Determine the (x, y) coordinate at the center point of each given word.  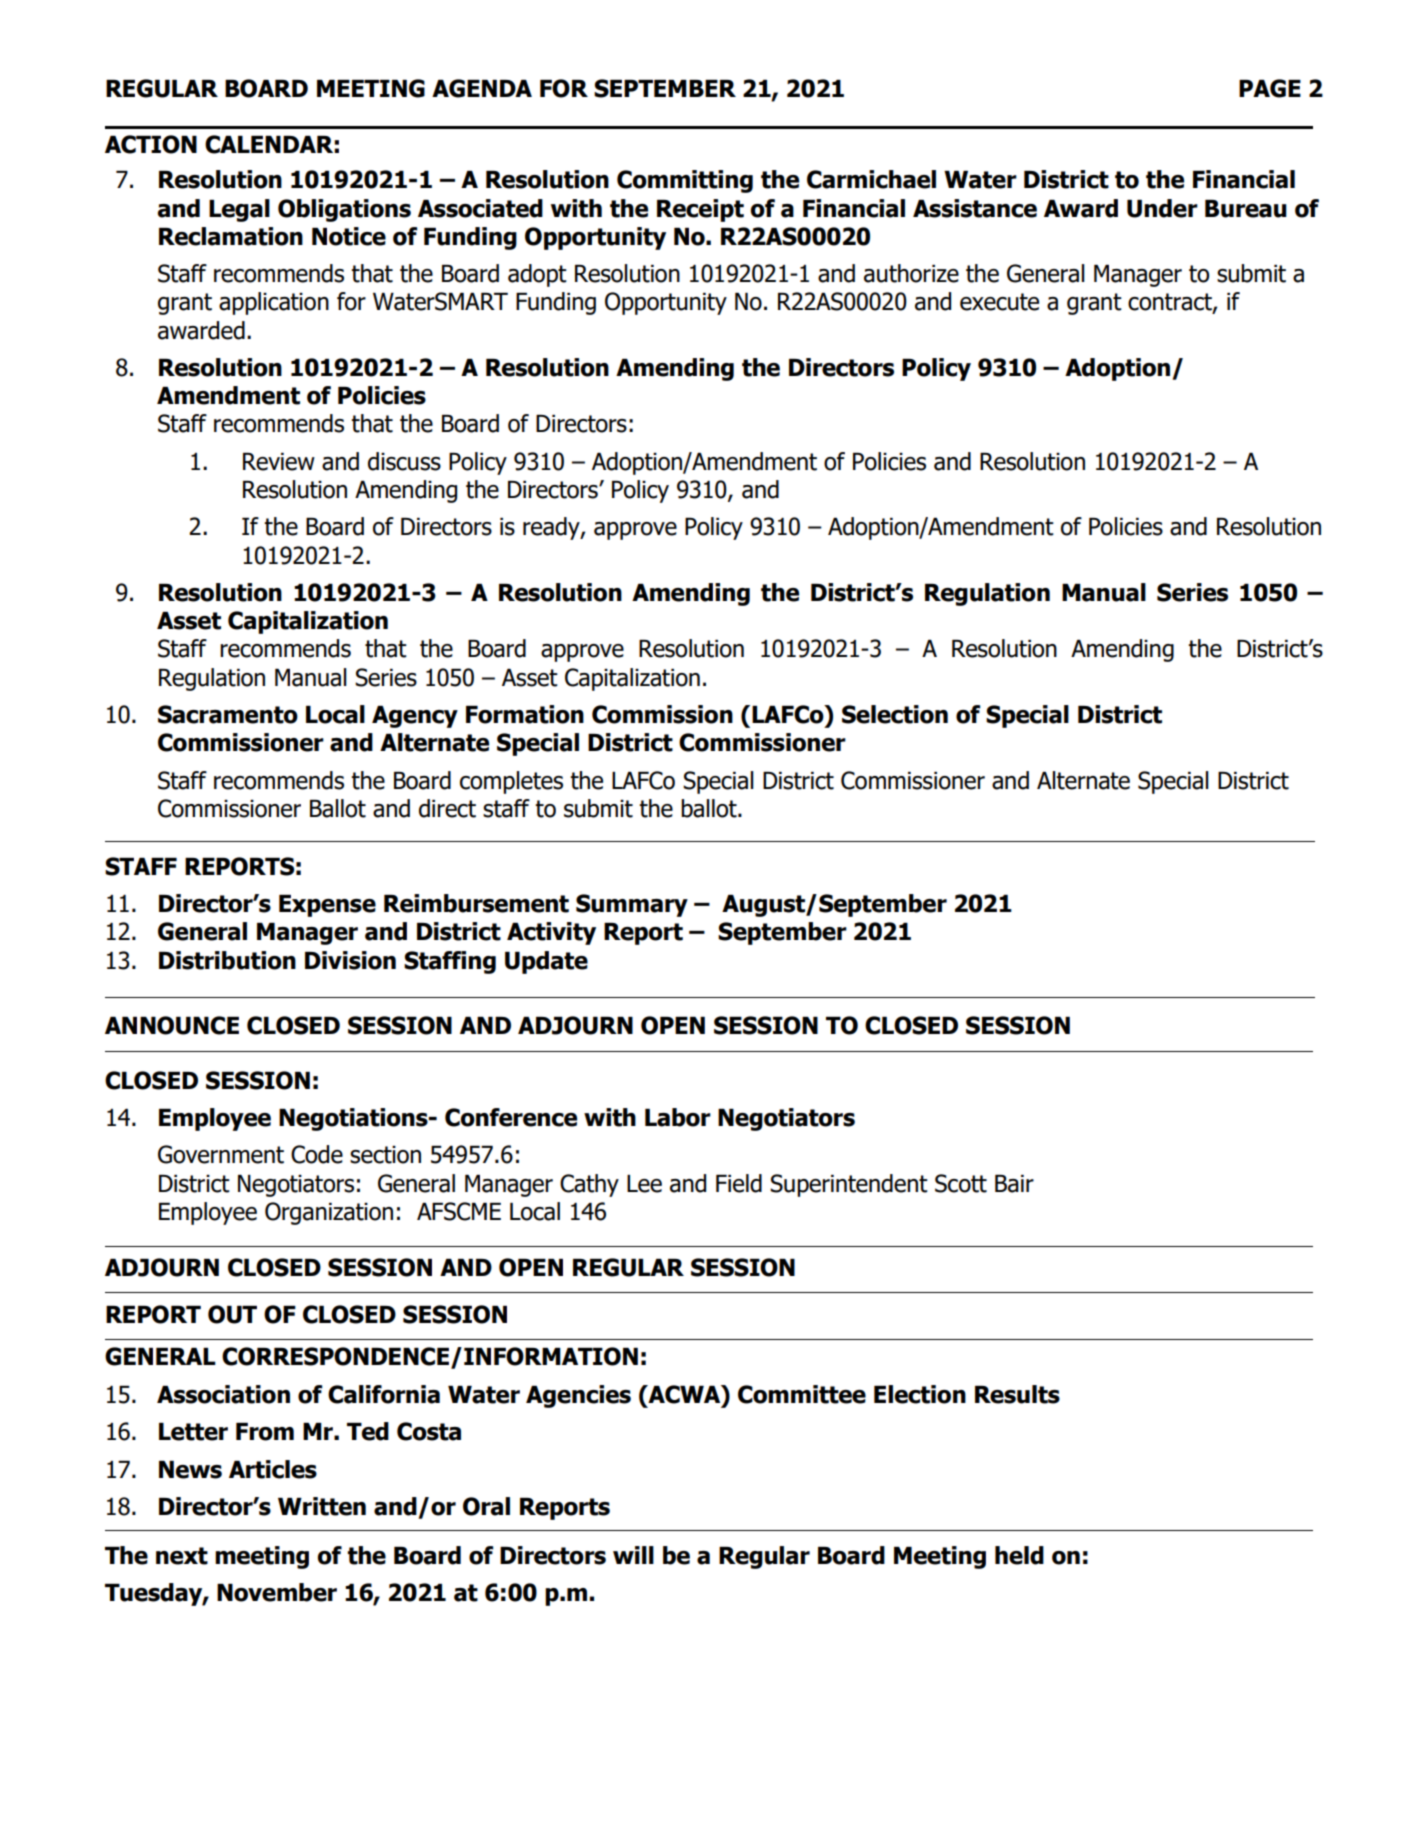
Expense (327, 906)
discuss (404, 461)
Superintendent (849, 1185)
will (633, 1555)
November (277, 1592)
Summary (632, 905)
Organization (329, 1213)
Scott (961, 1183)
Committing (685, 181)
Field (739, 1183)
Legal (239, 210)
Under (1162, 208)
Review (279, 462)
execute (999, 302)
